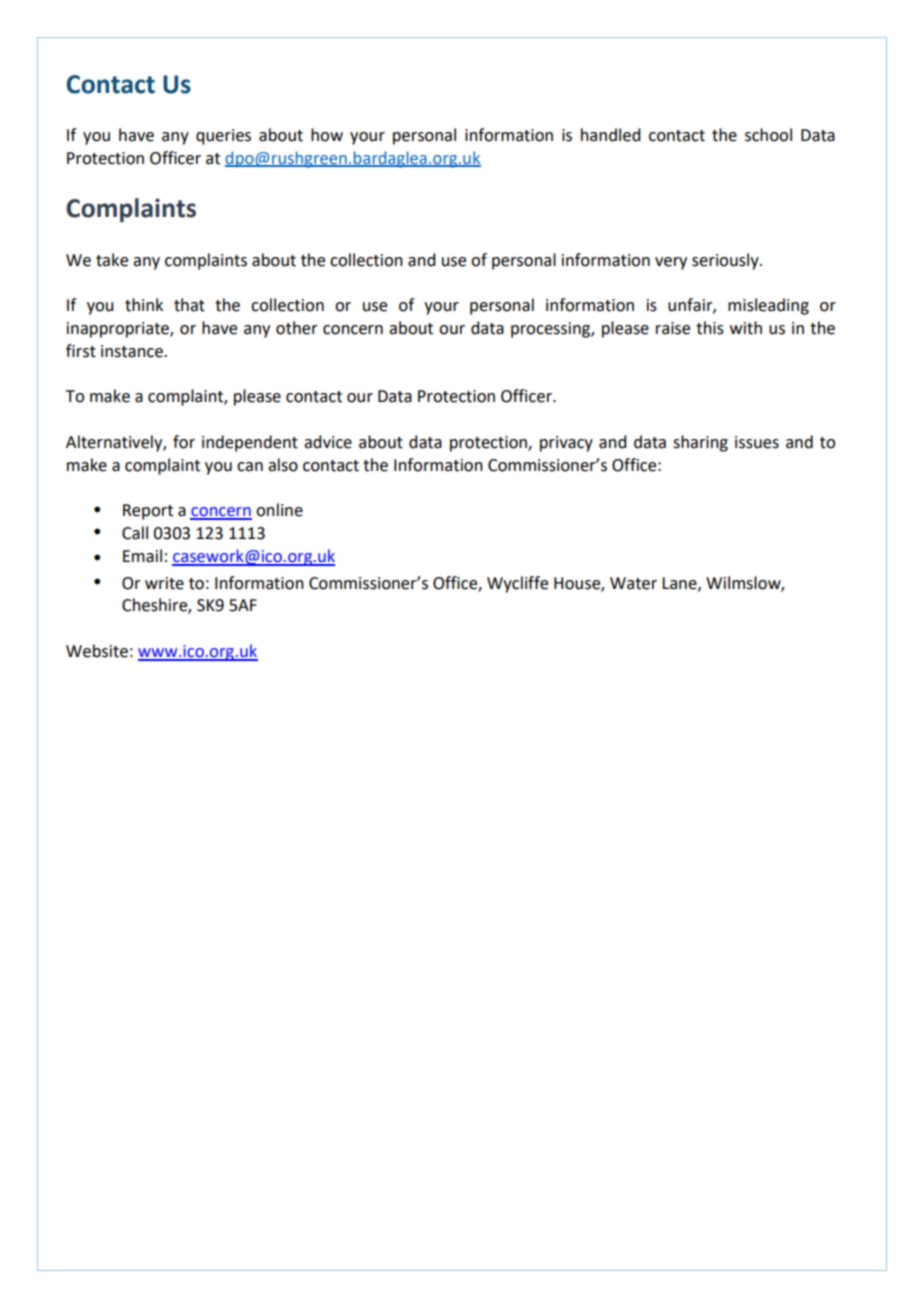 The height and width of the screenshot is (1308, 924). What do you see at coordinates (327, 135) in the screenshot?
I see `how` at bounding box center [327, 135].
